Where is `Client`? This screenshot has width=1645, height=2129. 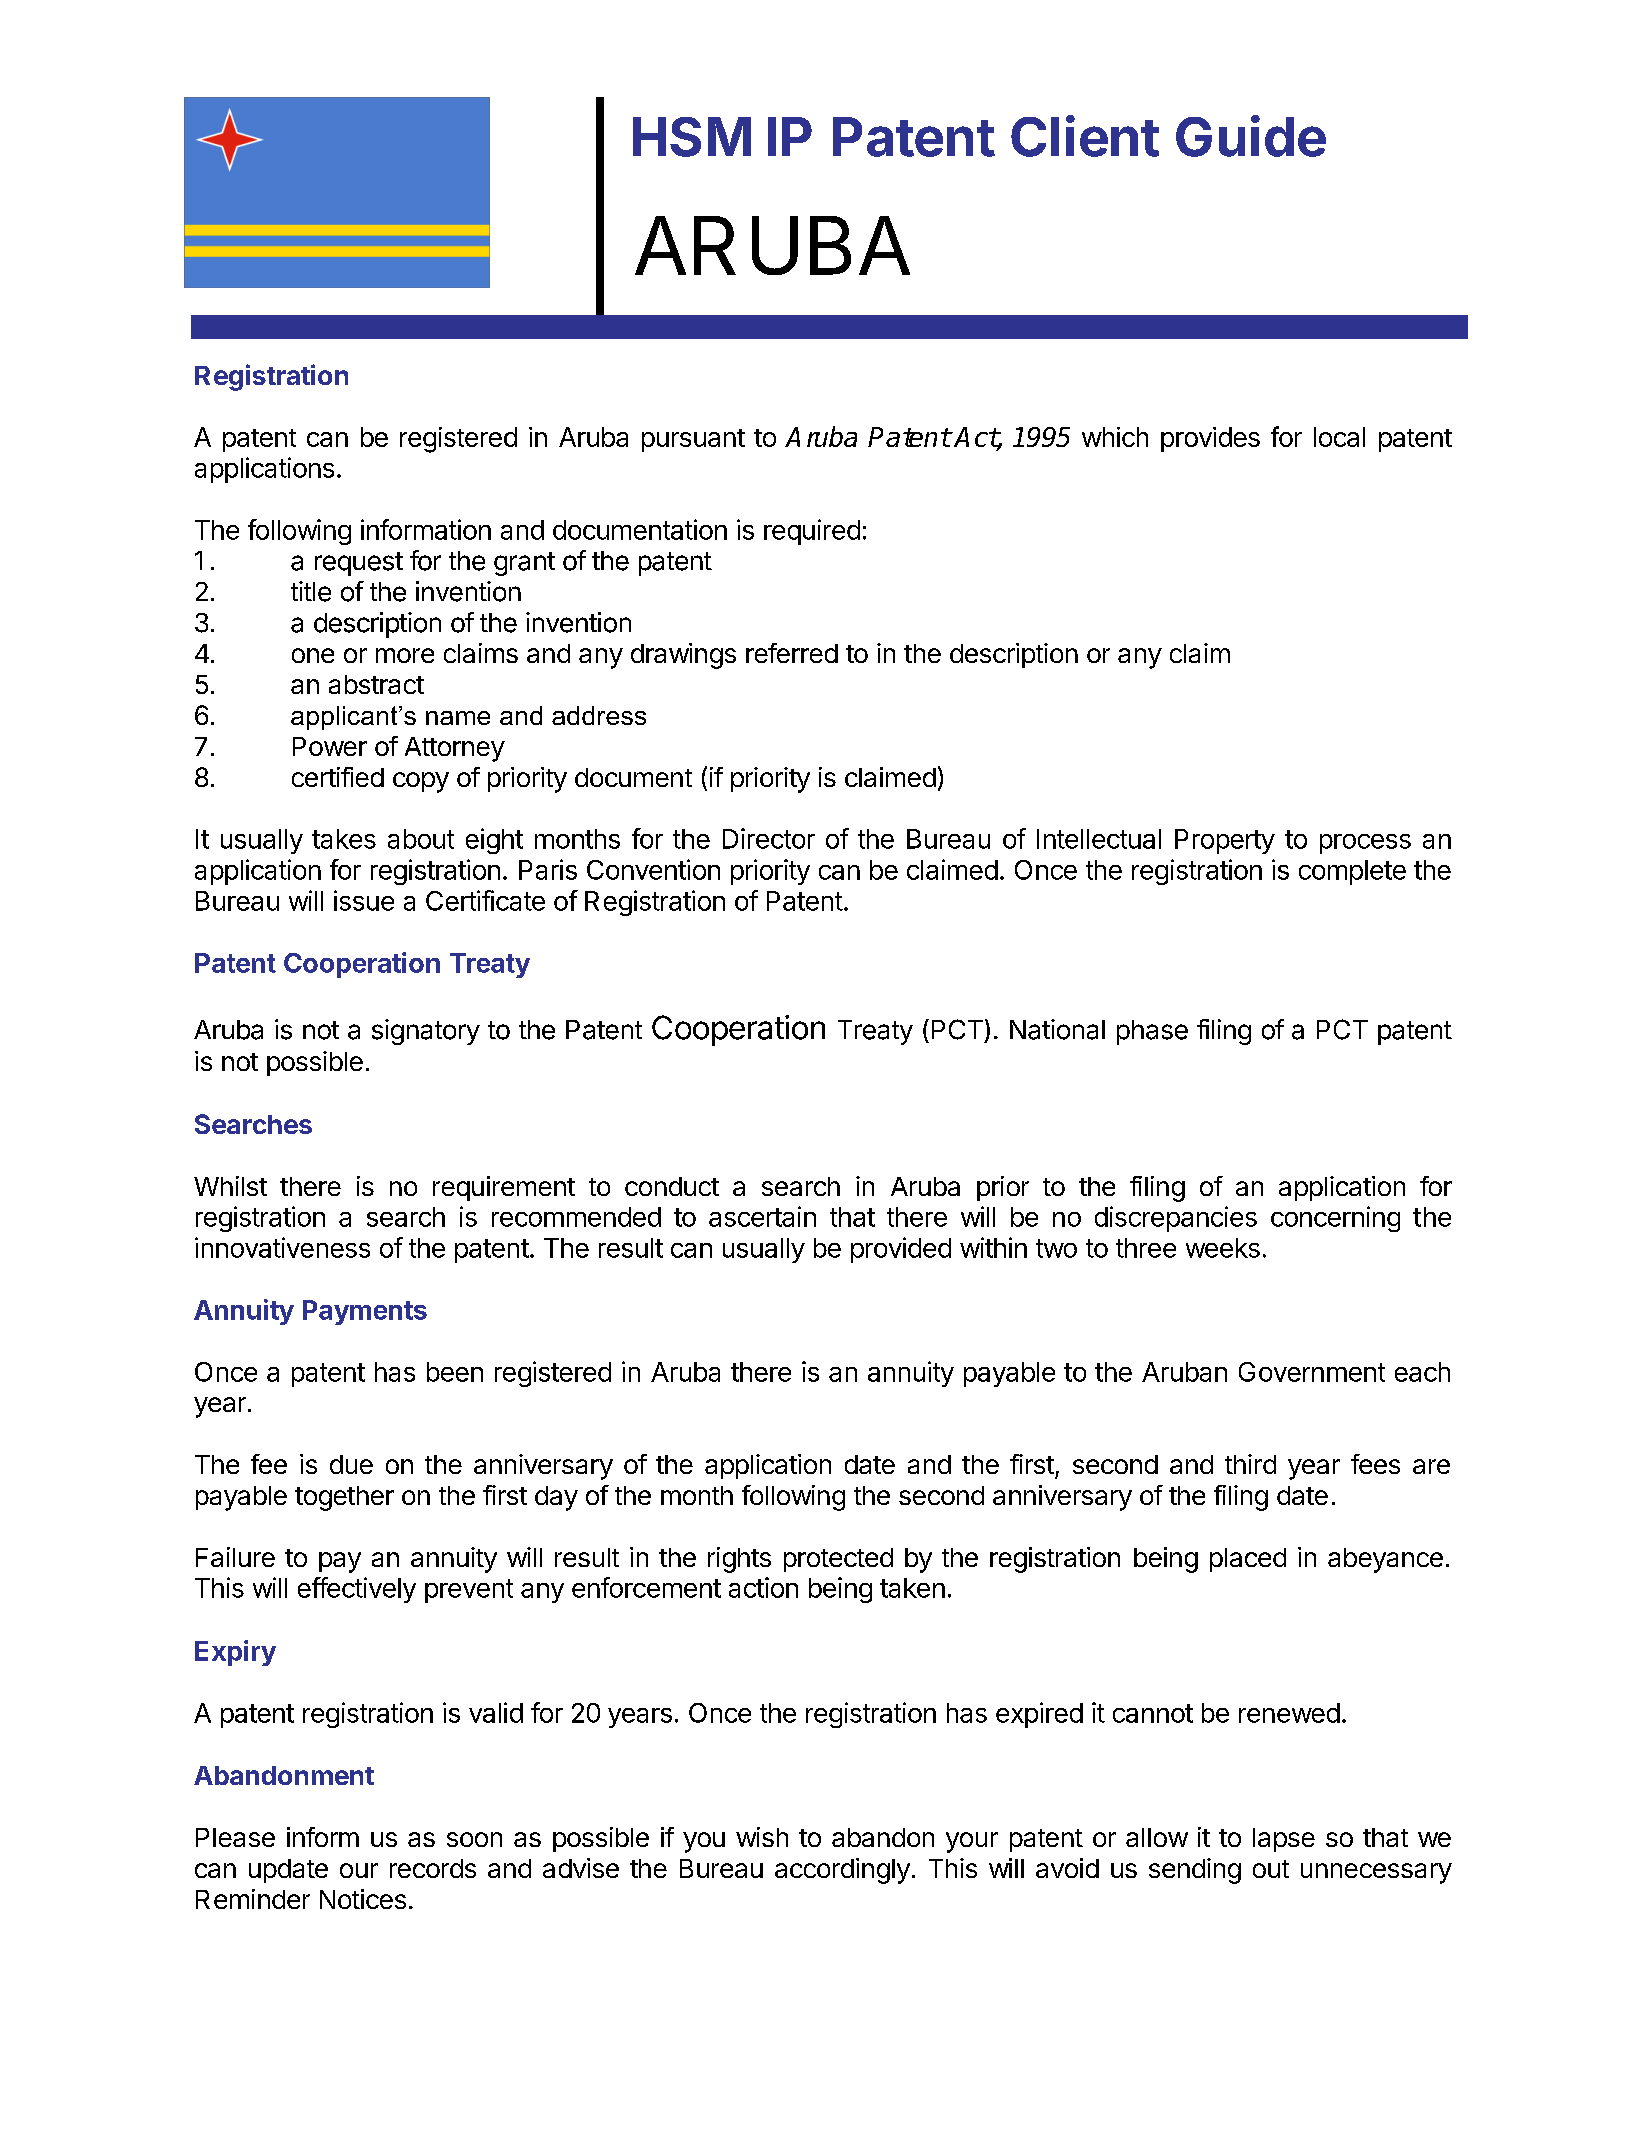
Client is located at coordinates (1085, 136).
